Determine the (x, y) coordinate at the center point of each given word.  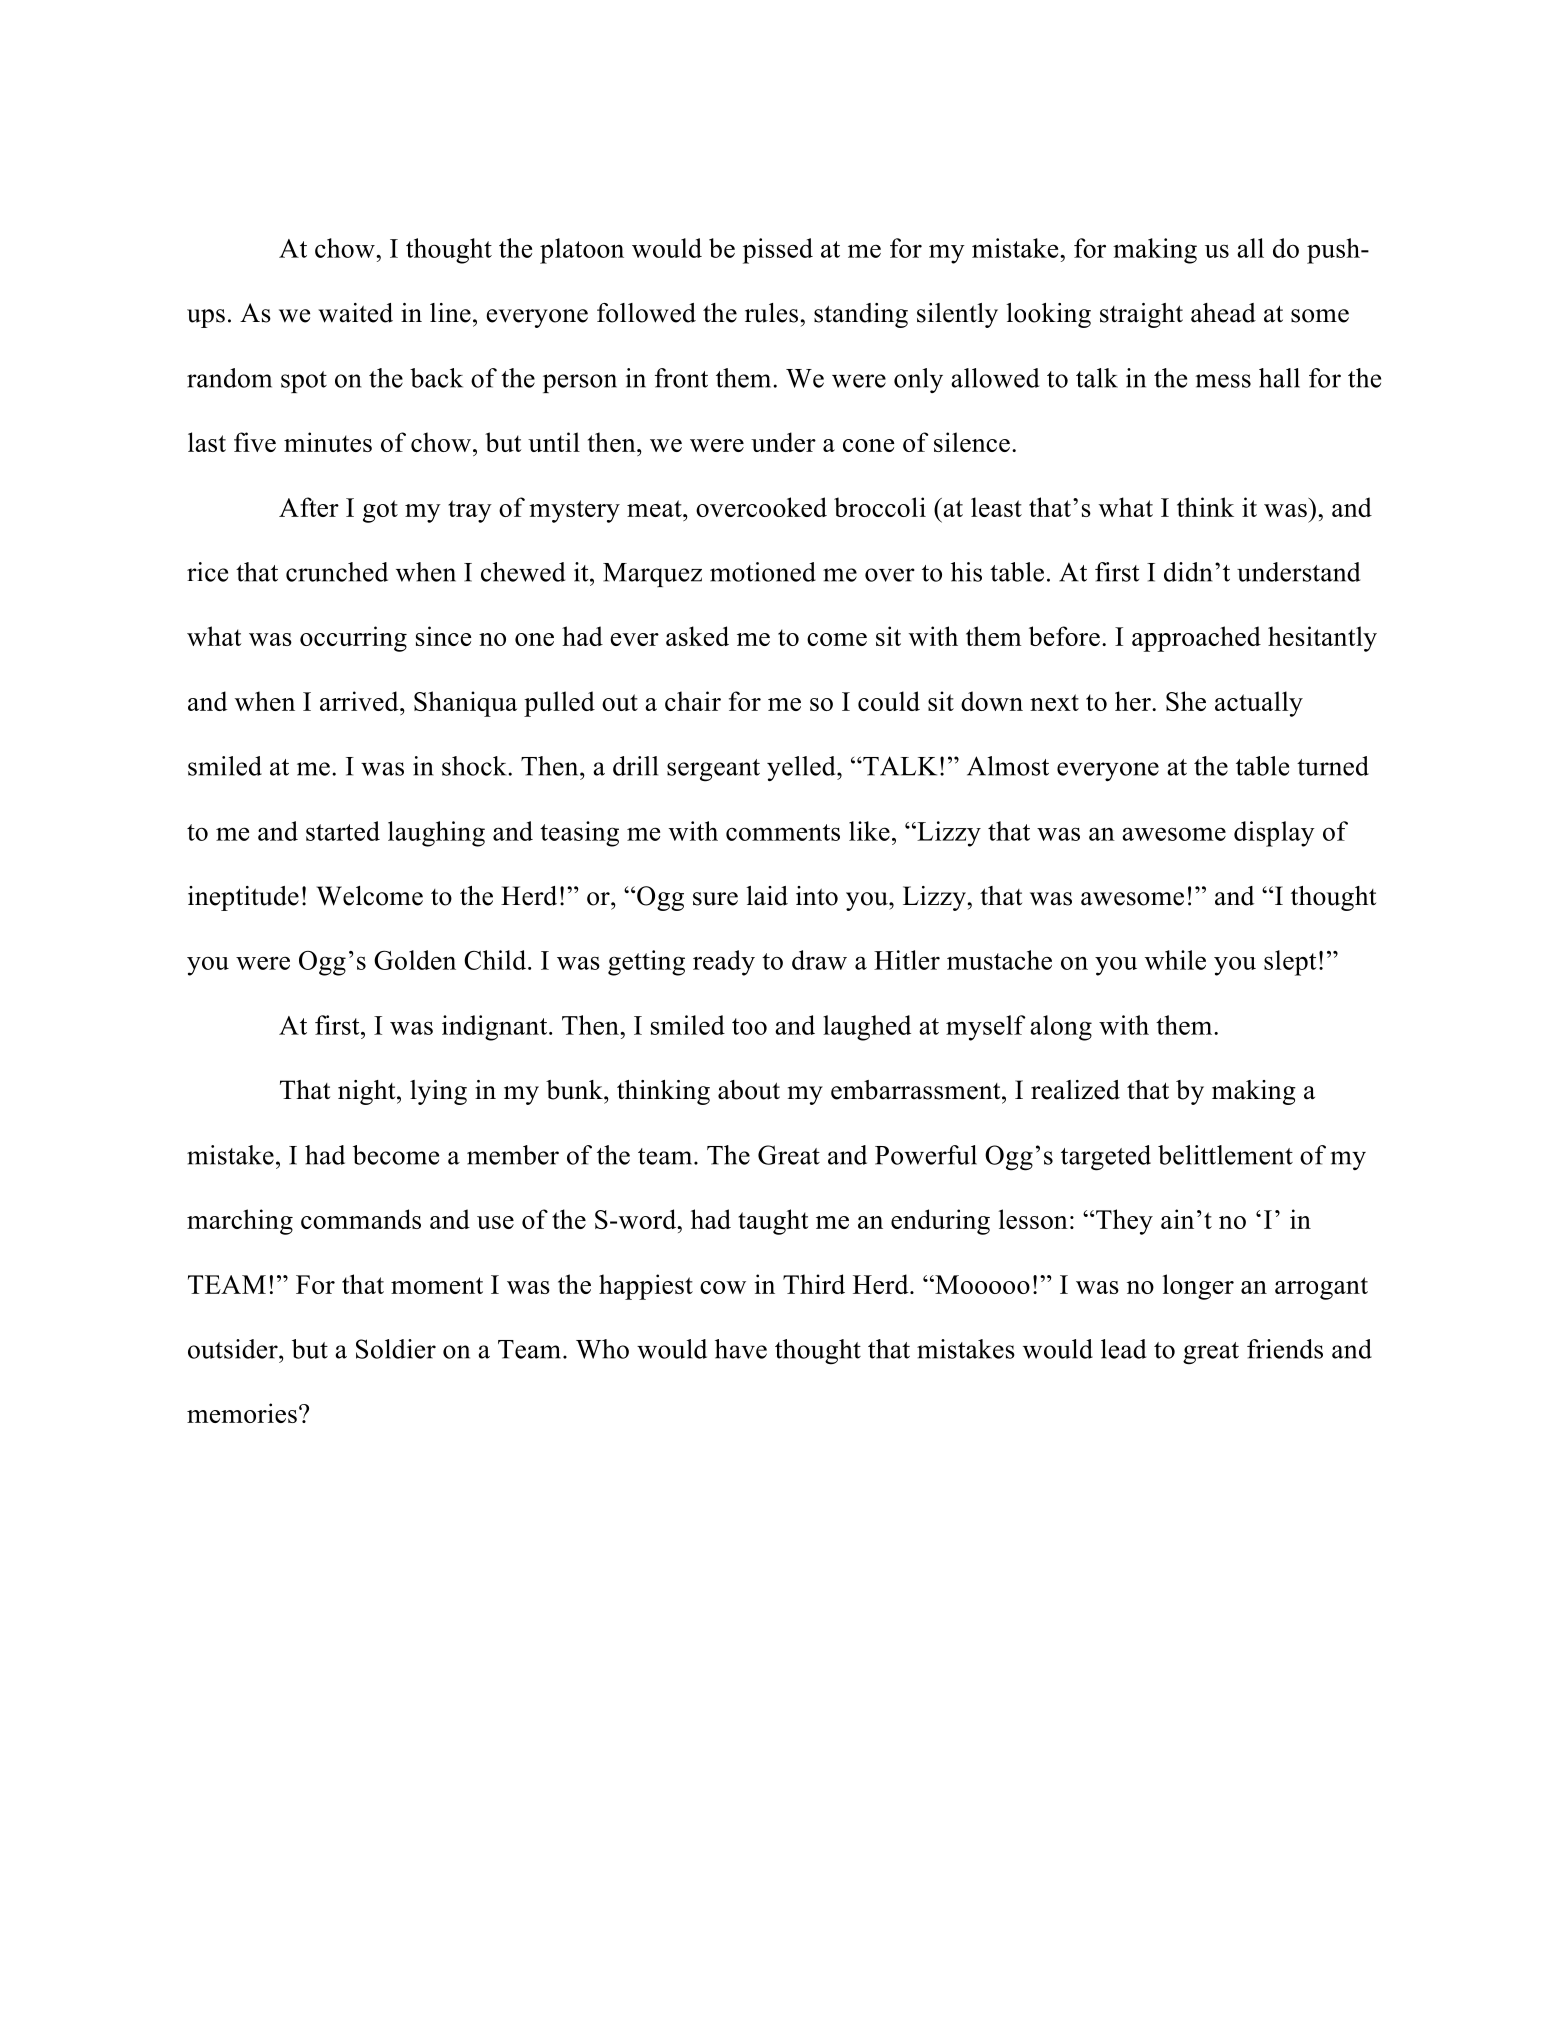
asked (697, 636)
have (741, 1349)
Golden (415, 960)
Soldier (396, 1349)
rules (771, 313)
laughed (867, 1028)
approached (1196, 639)
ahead (1223, 313)
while (1175, 960)
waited (355, 313)
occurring (353, 639)
